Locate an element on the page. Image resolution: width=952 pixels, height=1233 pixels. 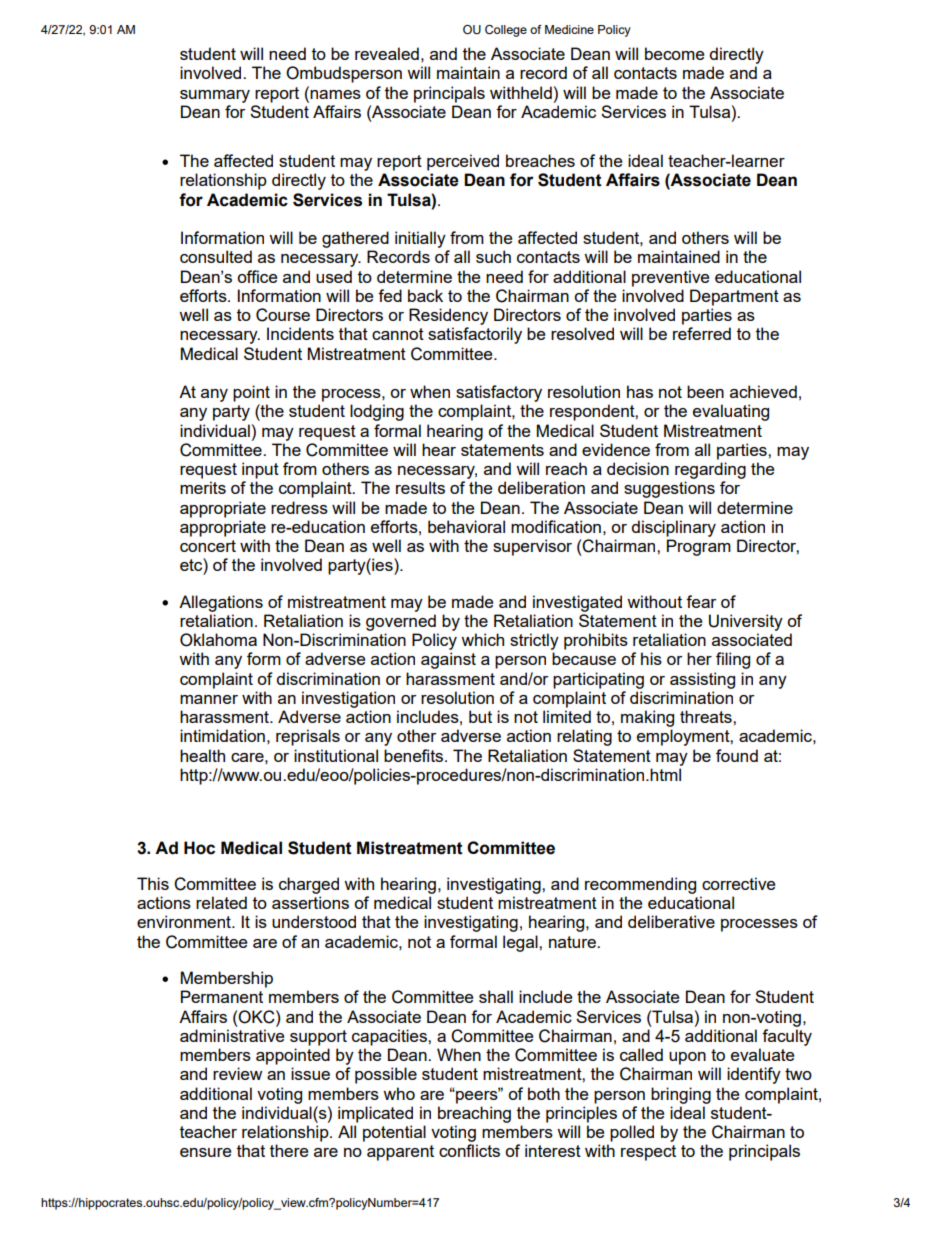
such is located at coordinates (493, 256).
